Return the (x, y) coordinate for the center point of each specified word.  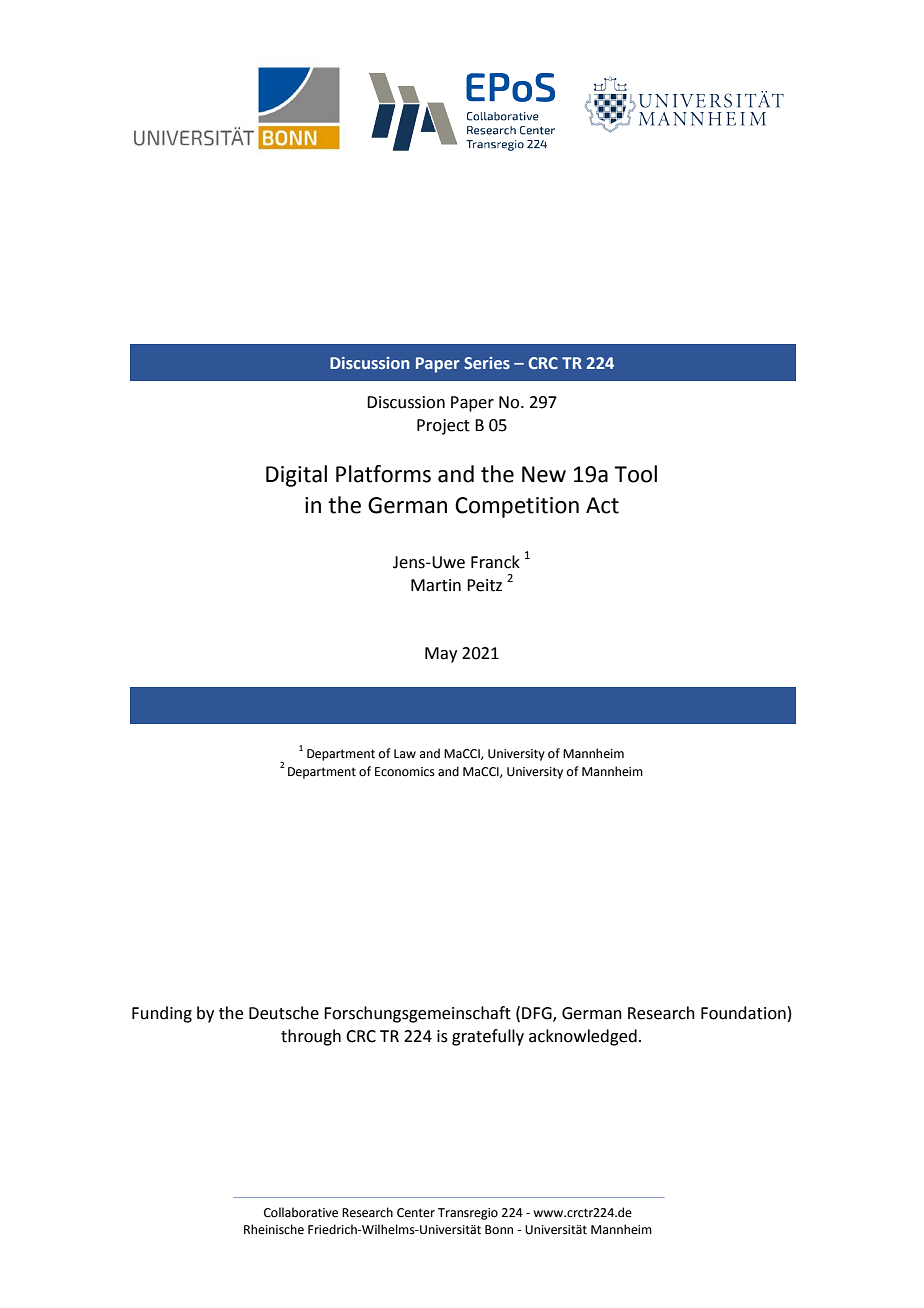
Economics (405, 772)
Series (487, 363)
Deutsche (284, 1013)
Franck (495, 562)
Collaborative (301, 1212)
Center (416, 1213)
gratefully (488, 1037)
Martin (436, 585)
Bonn (499, 1230)
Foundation (743, 1013)
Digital (296, 476)
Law (405, 753)
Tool (635, 474)
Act (602, 505)
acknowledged (583, 1037)
